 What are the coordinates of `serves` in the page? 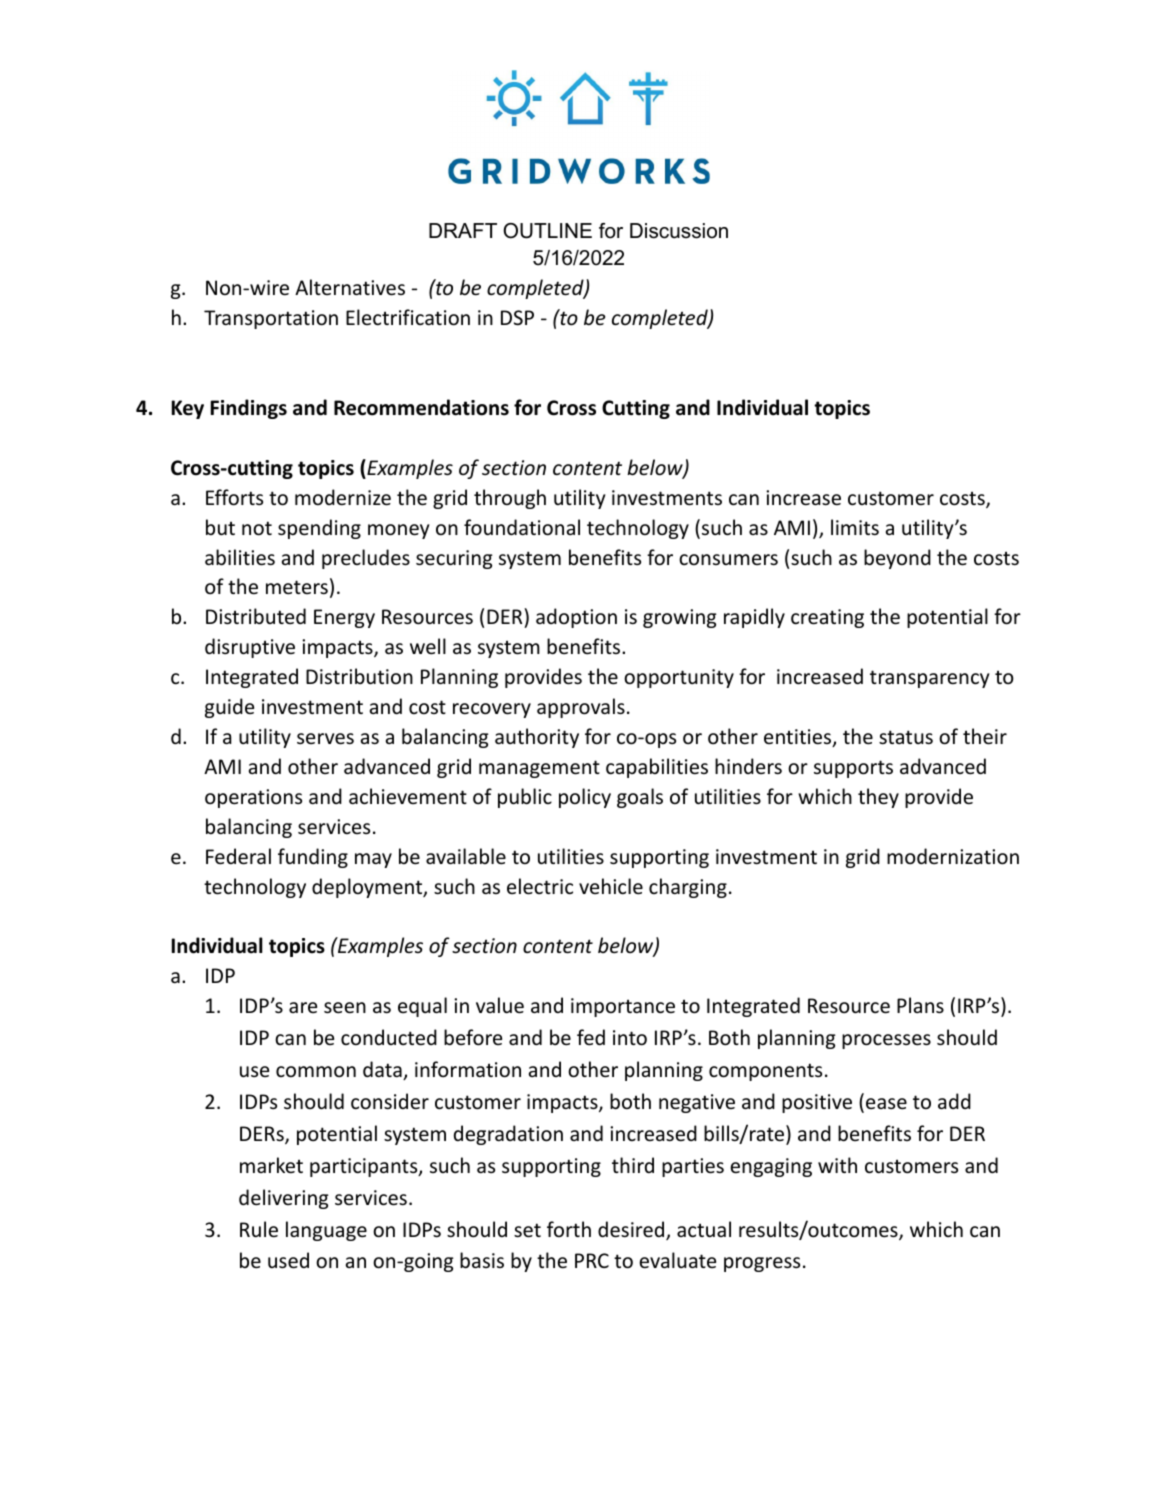 It's located at (325, 739).
